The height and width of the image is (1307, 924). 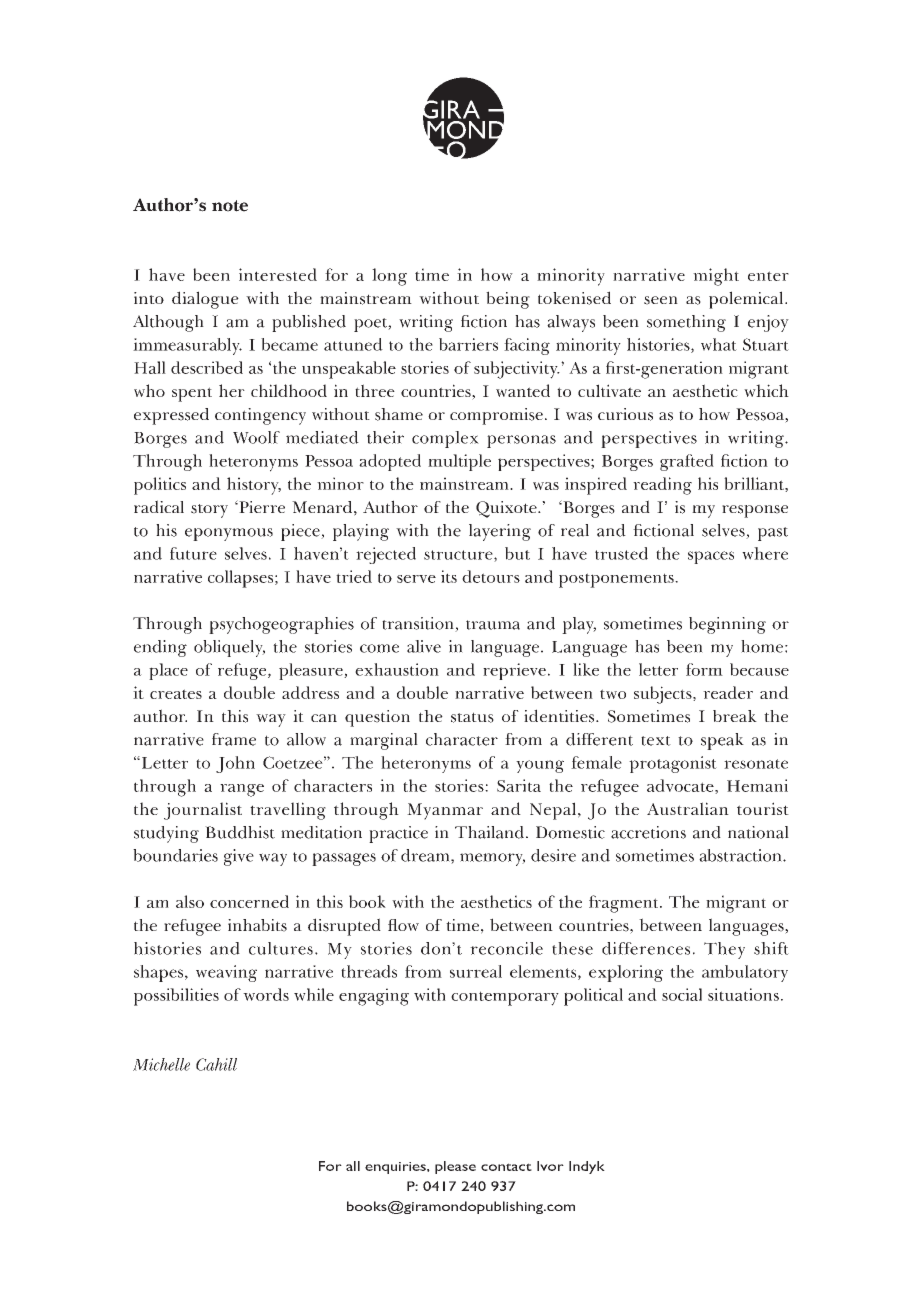 What do you see at coordinates (256, 437) in the image?
I see `Woolf` at bounding box center [256, 437].
